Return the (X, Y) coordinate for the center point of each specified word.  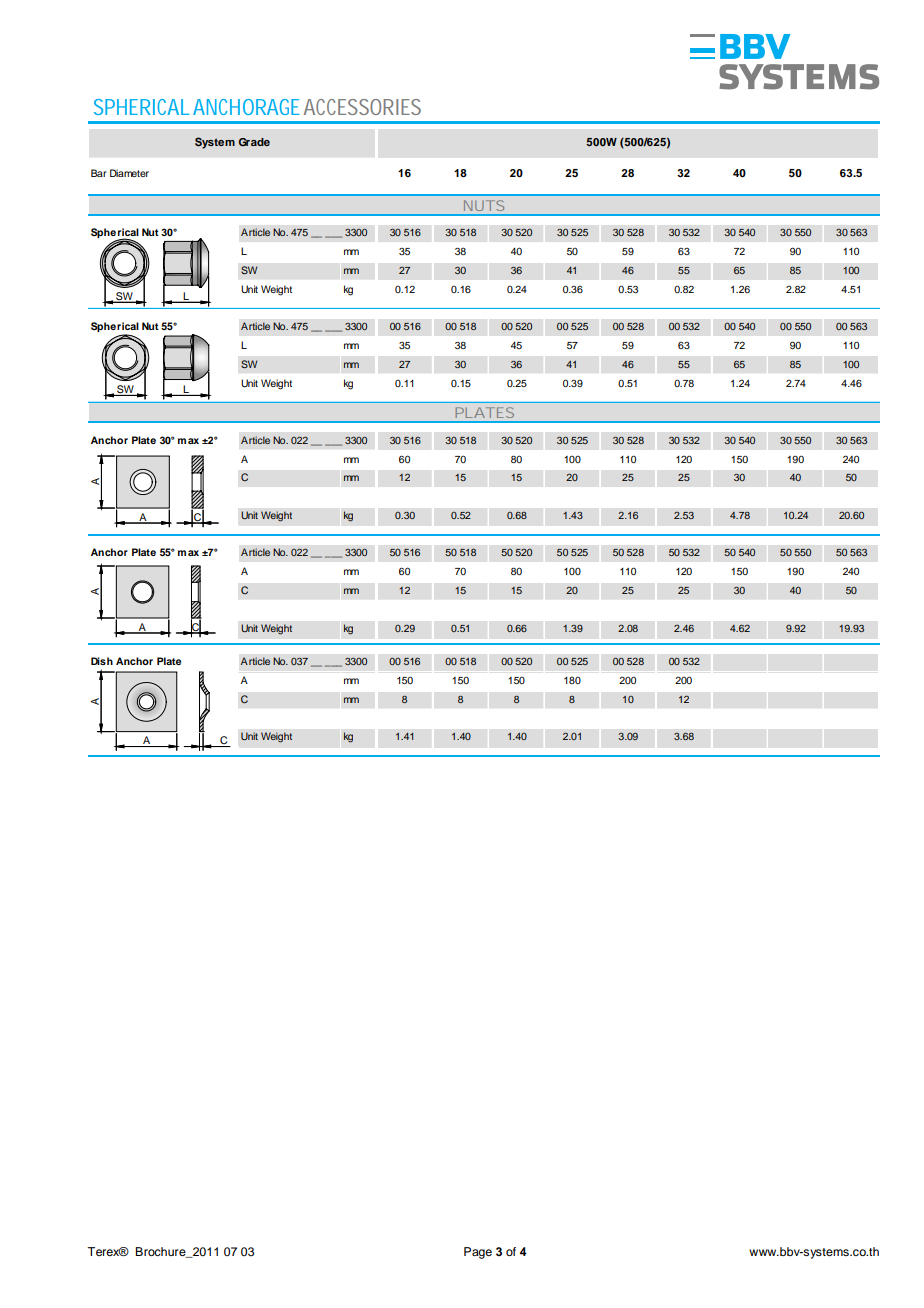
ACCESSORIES (362, 107)
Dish (102, 661)
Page (478, 1253)
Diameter (129, 173)
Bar (99, 173)
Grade (254, 142)
